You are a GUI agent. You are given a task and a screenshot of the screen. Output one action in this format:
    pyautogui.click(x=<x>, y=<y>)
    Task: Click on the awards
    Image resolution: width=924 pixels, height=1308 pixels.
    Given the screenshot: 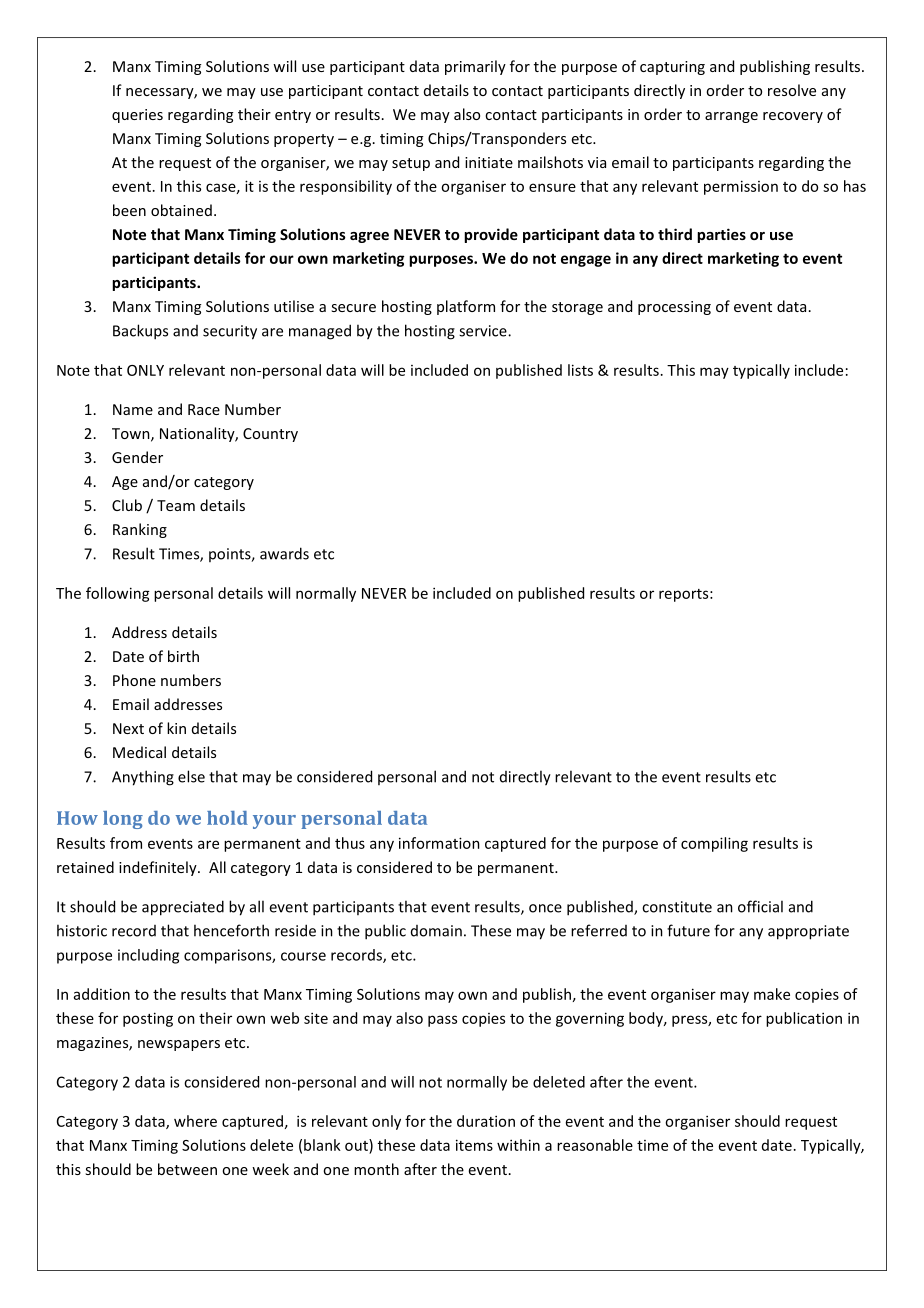 What is the action you would take?
    pyautogui.click(x=284, y=553)
